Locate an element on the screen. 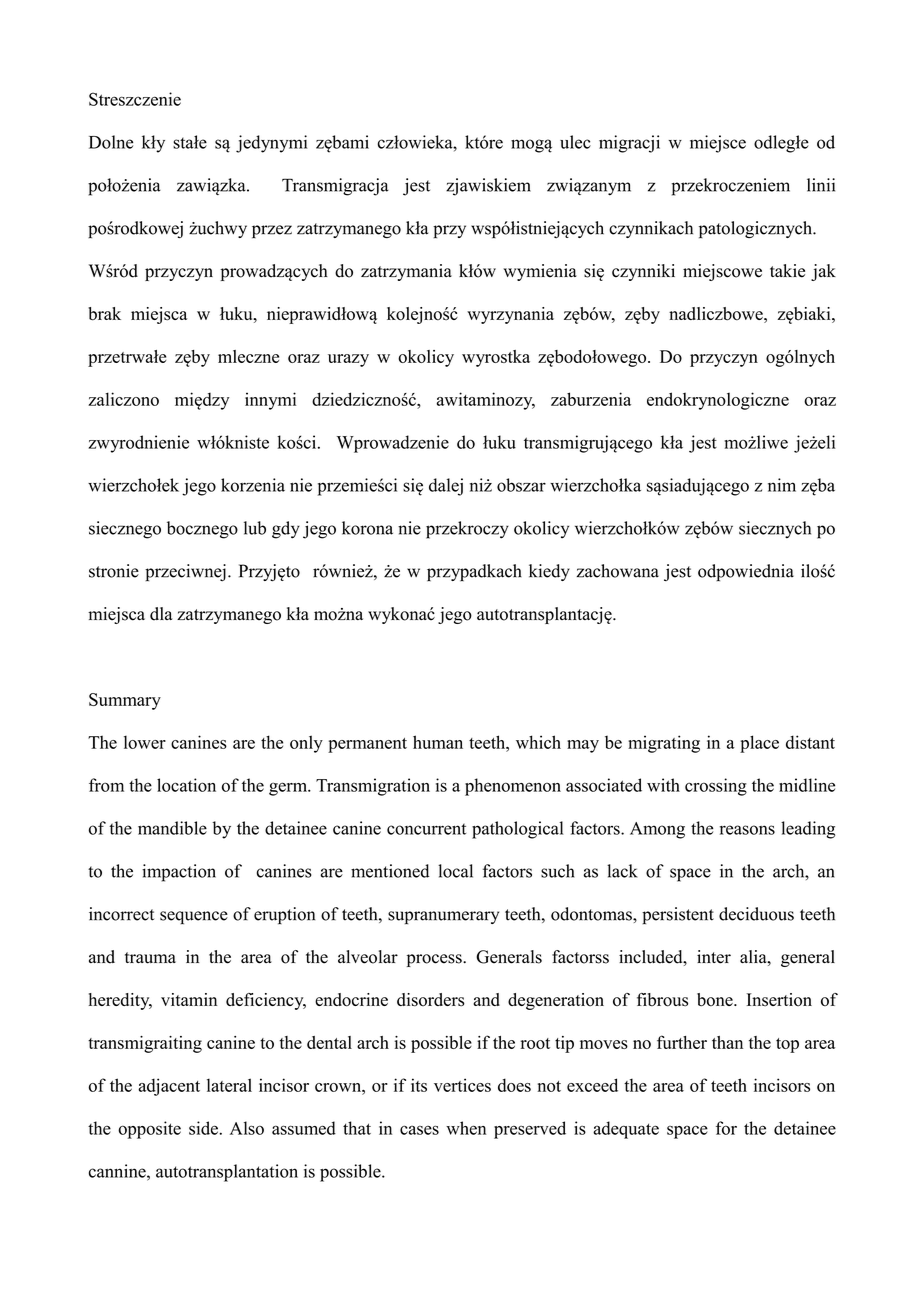 The height and width of the screenshot is (1308, 924). brak is located at coordinates (104, 314).
